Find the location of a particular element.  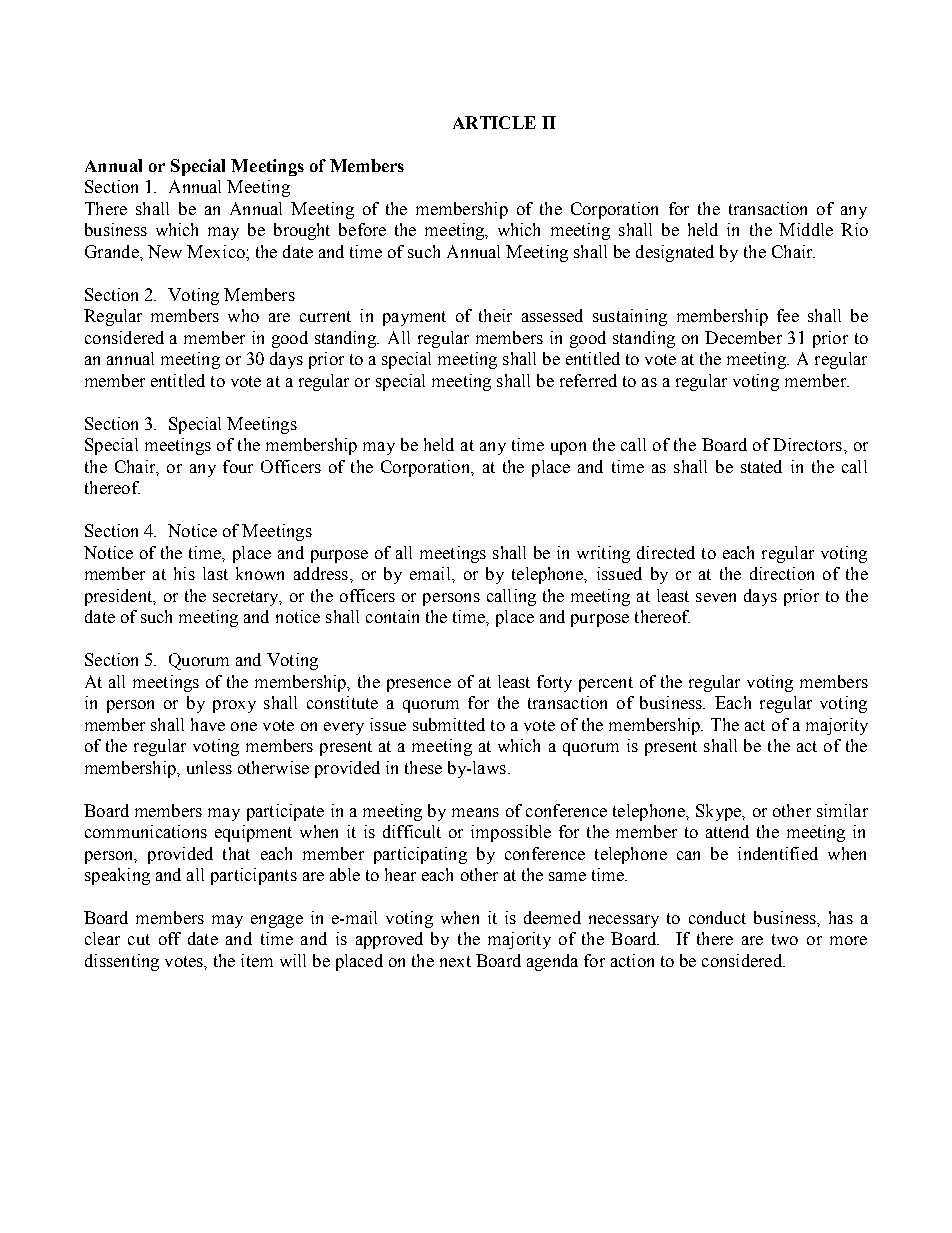

two is located at coordinates (785, 939).
